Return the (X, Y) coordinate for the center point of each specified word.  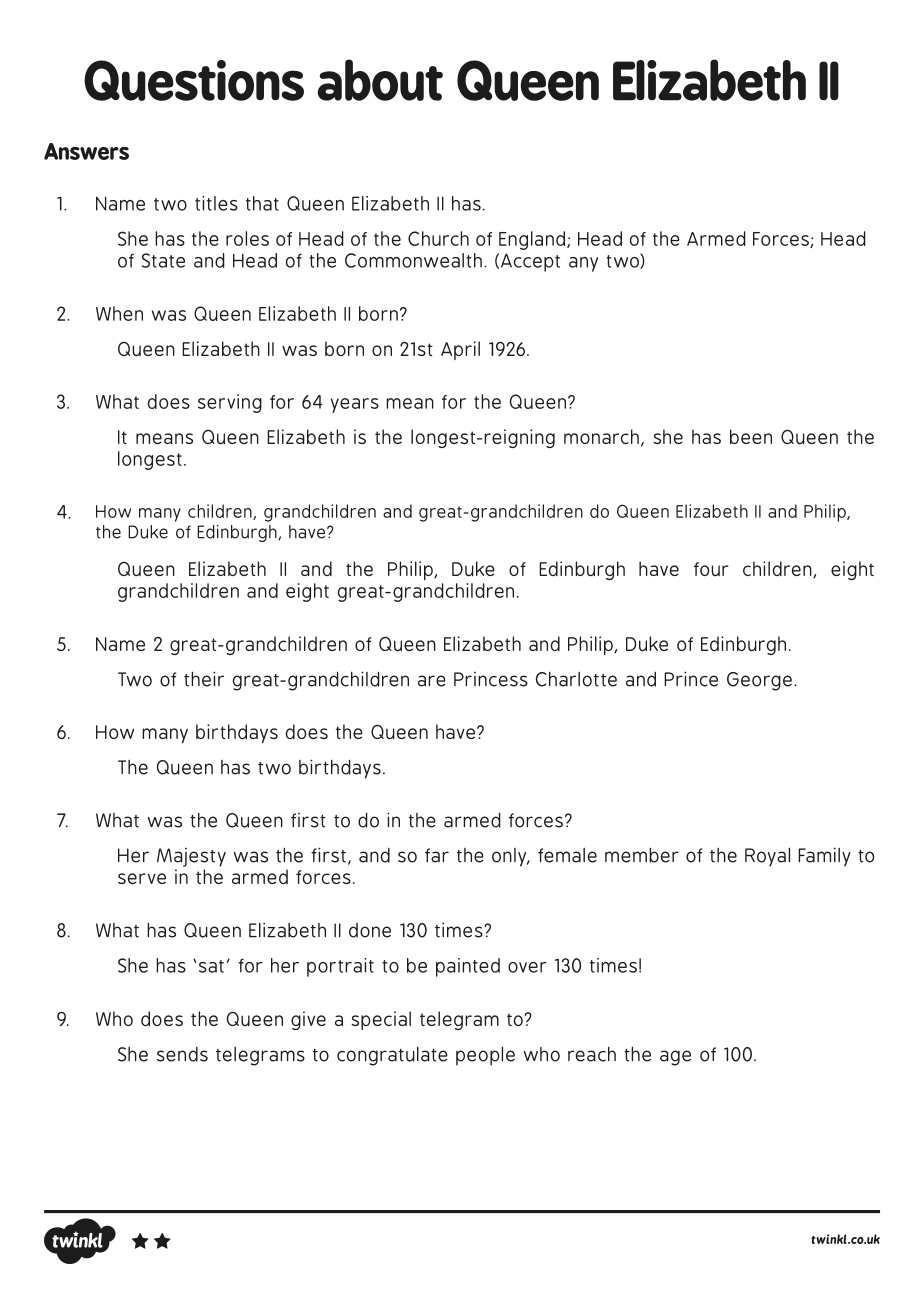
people (485, 1056)
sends (182, 1054)
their (204, 679)
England (533, 240)
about (380, 80)
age (675, 1058)
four (711, 569)
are (432, 681)
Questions (194, 80)
